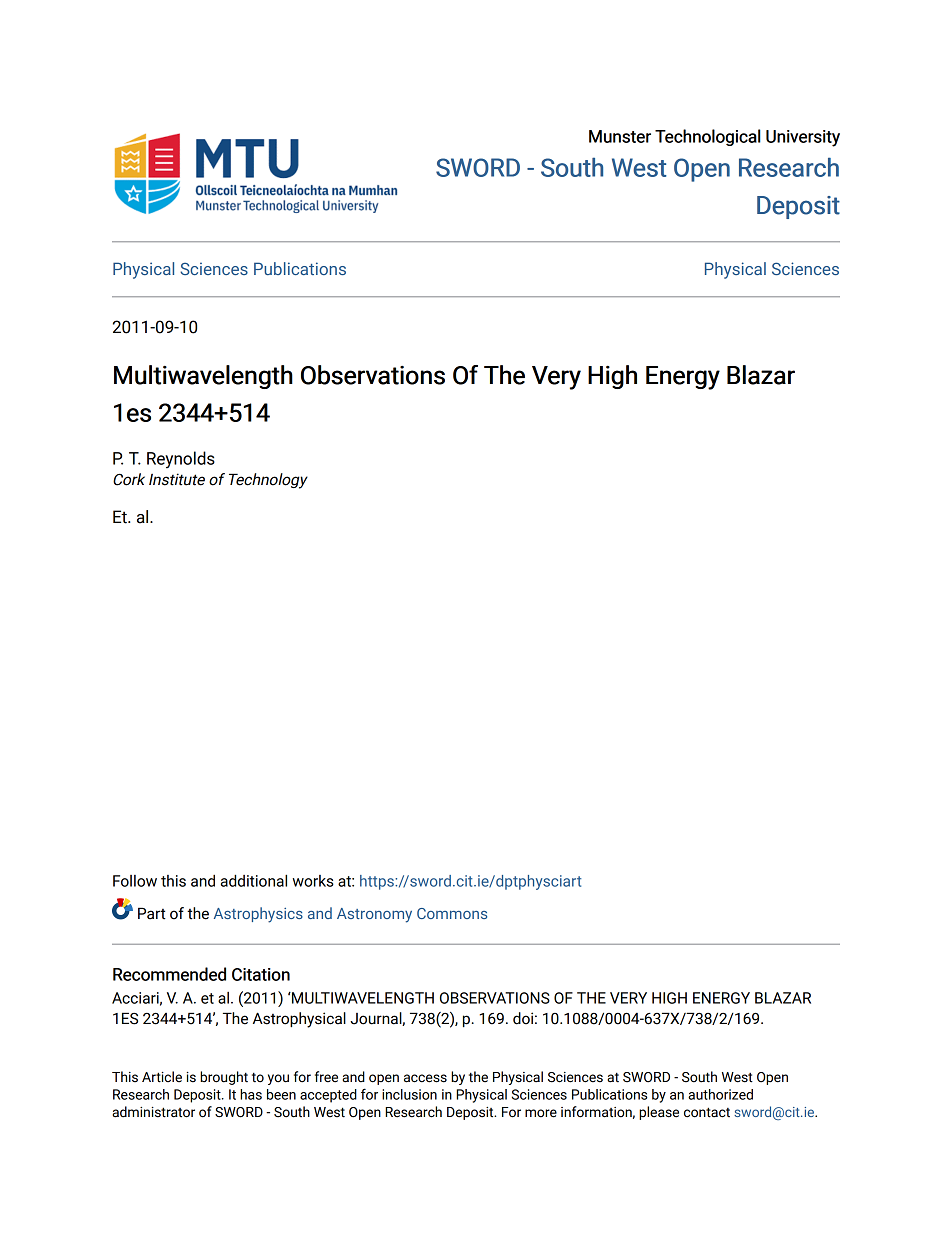  Describe the element at coordinates (452, 913) in the image. I see `Commons` at that location.
